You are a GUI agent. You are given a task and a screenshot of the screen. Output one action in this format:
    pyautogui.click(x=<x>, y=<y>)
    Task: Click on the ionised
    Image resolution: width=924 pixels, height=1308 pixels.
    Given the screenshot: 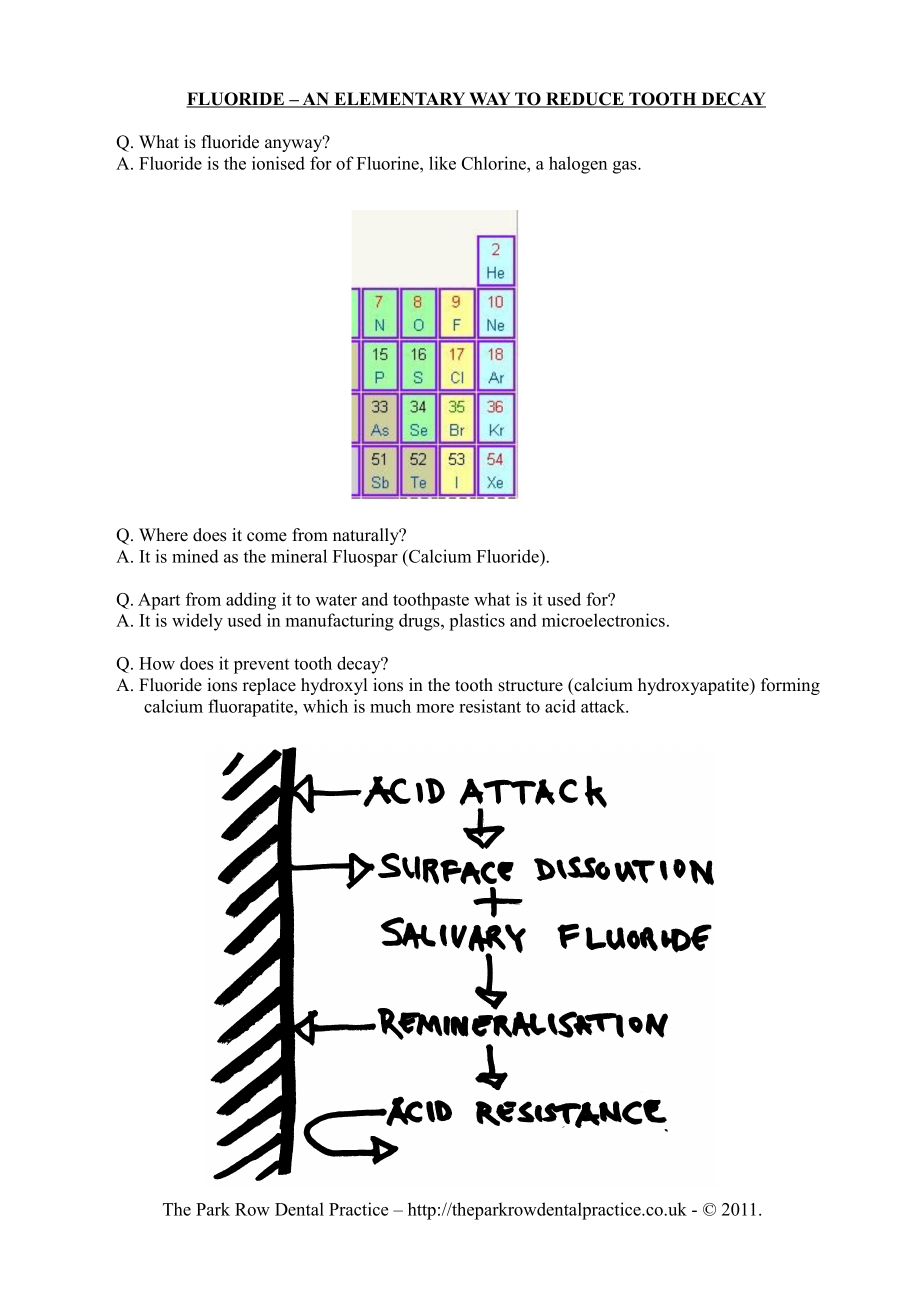 What is the action you would take?
    pyautogui.click(x=278, y=163)
